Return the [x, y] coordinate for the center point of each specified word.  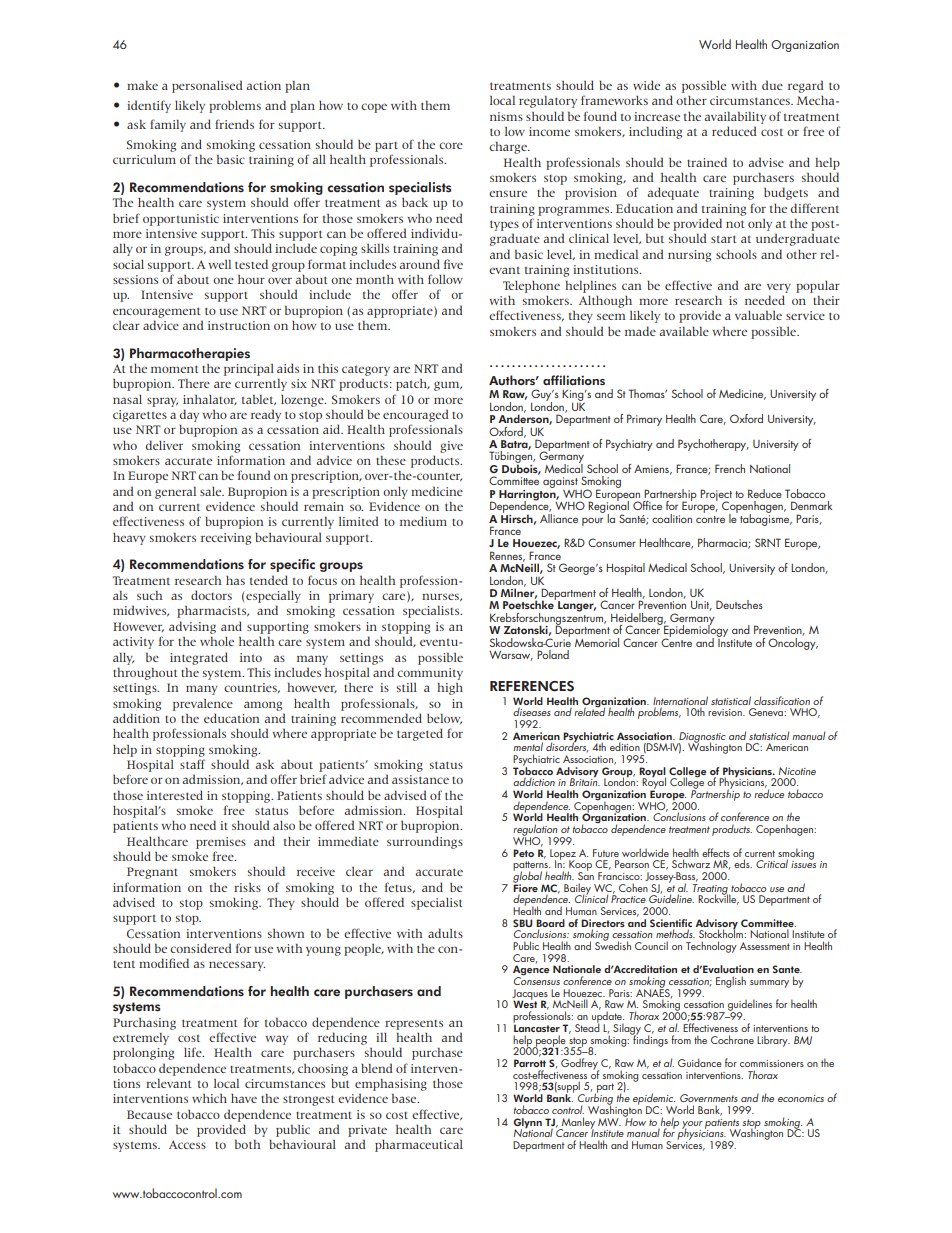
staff [192, 764]
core [451, 145]
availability [735, 117]
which [209, 1098]
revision [726, 712]
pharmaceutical [419, 1146]
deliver [164, 445]
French [730, 468]
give [451, 447]
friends [234, 124]
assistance [420, 779]
